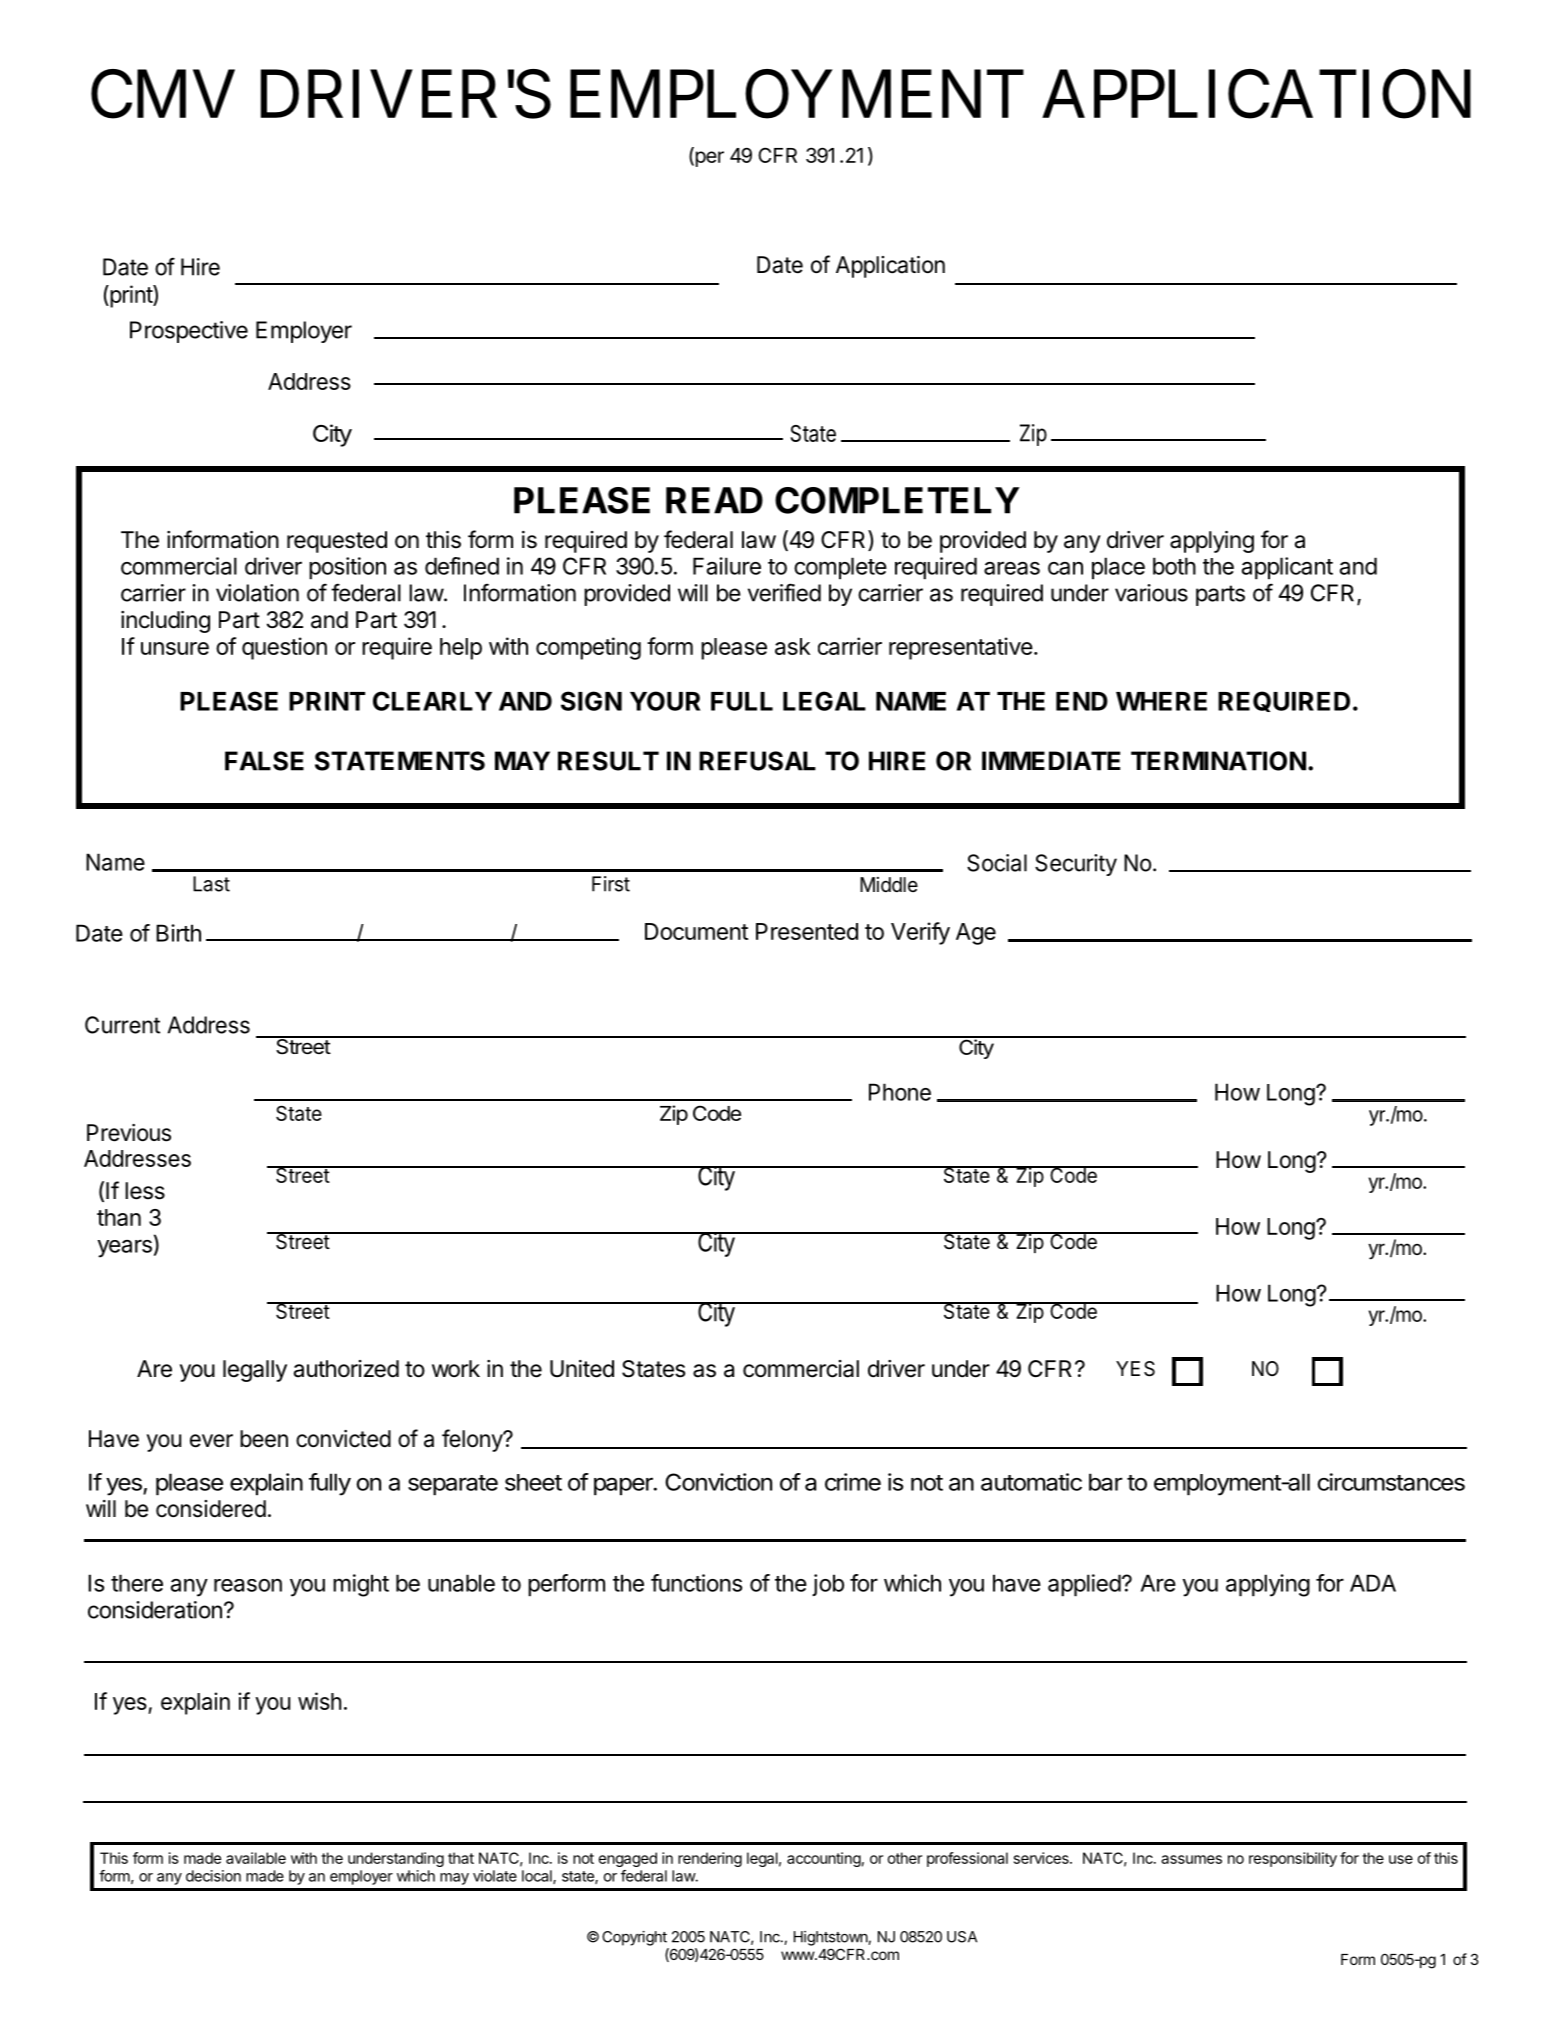 This page has height=2022, width=1562. Describe the element at coordinates (1287, 568) in the page. I see `applicant` at that location.
